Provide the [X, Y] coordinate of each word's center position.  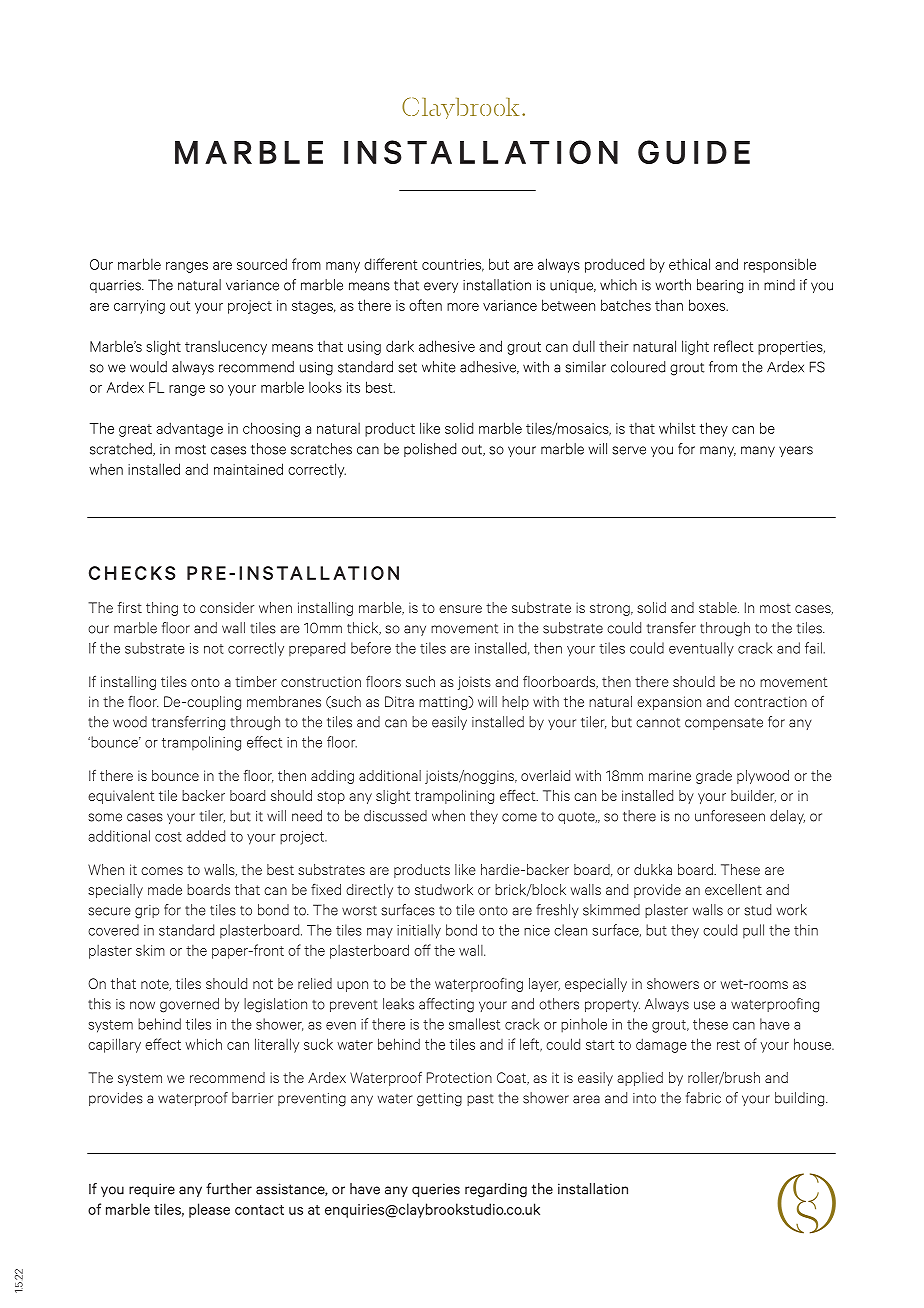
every [441, 287]
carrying [139, 307]
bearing [720, 286]
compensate [724, 724]
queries [436, 1190]
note [156, 985]
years [796, 451]
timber [256, 681]
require [152, 1190]
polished [430, 450]
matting [444, 703]
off [422, 950]
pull [753, 931]
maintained [248, 469]
